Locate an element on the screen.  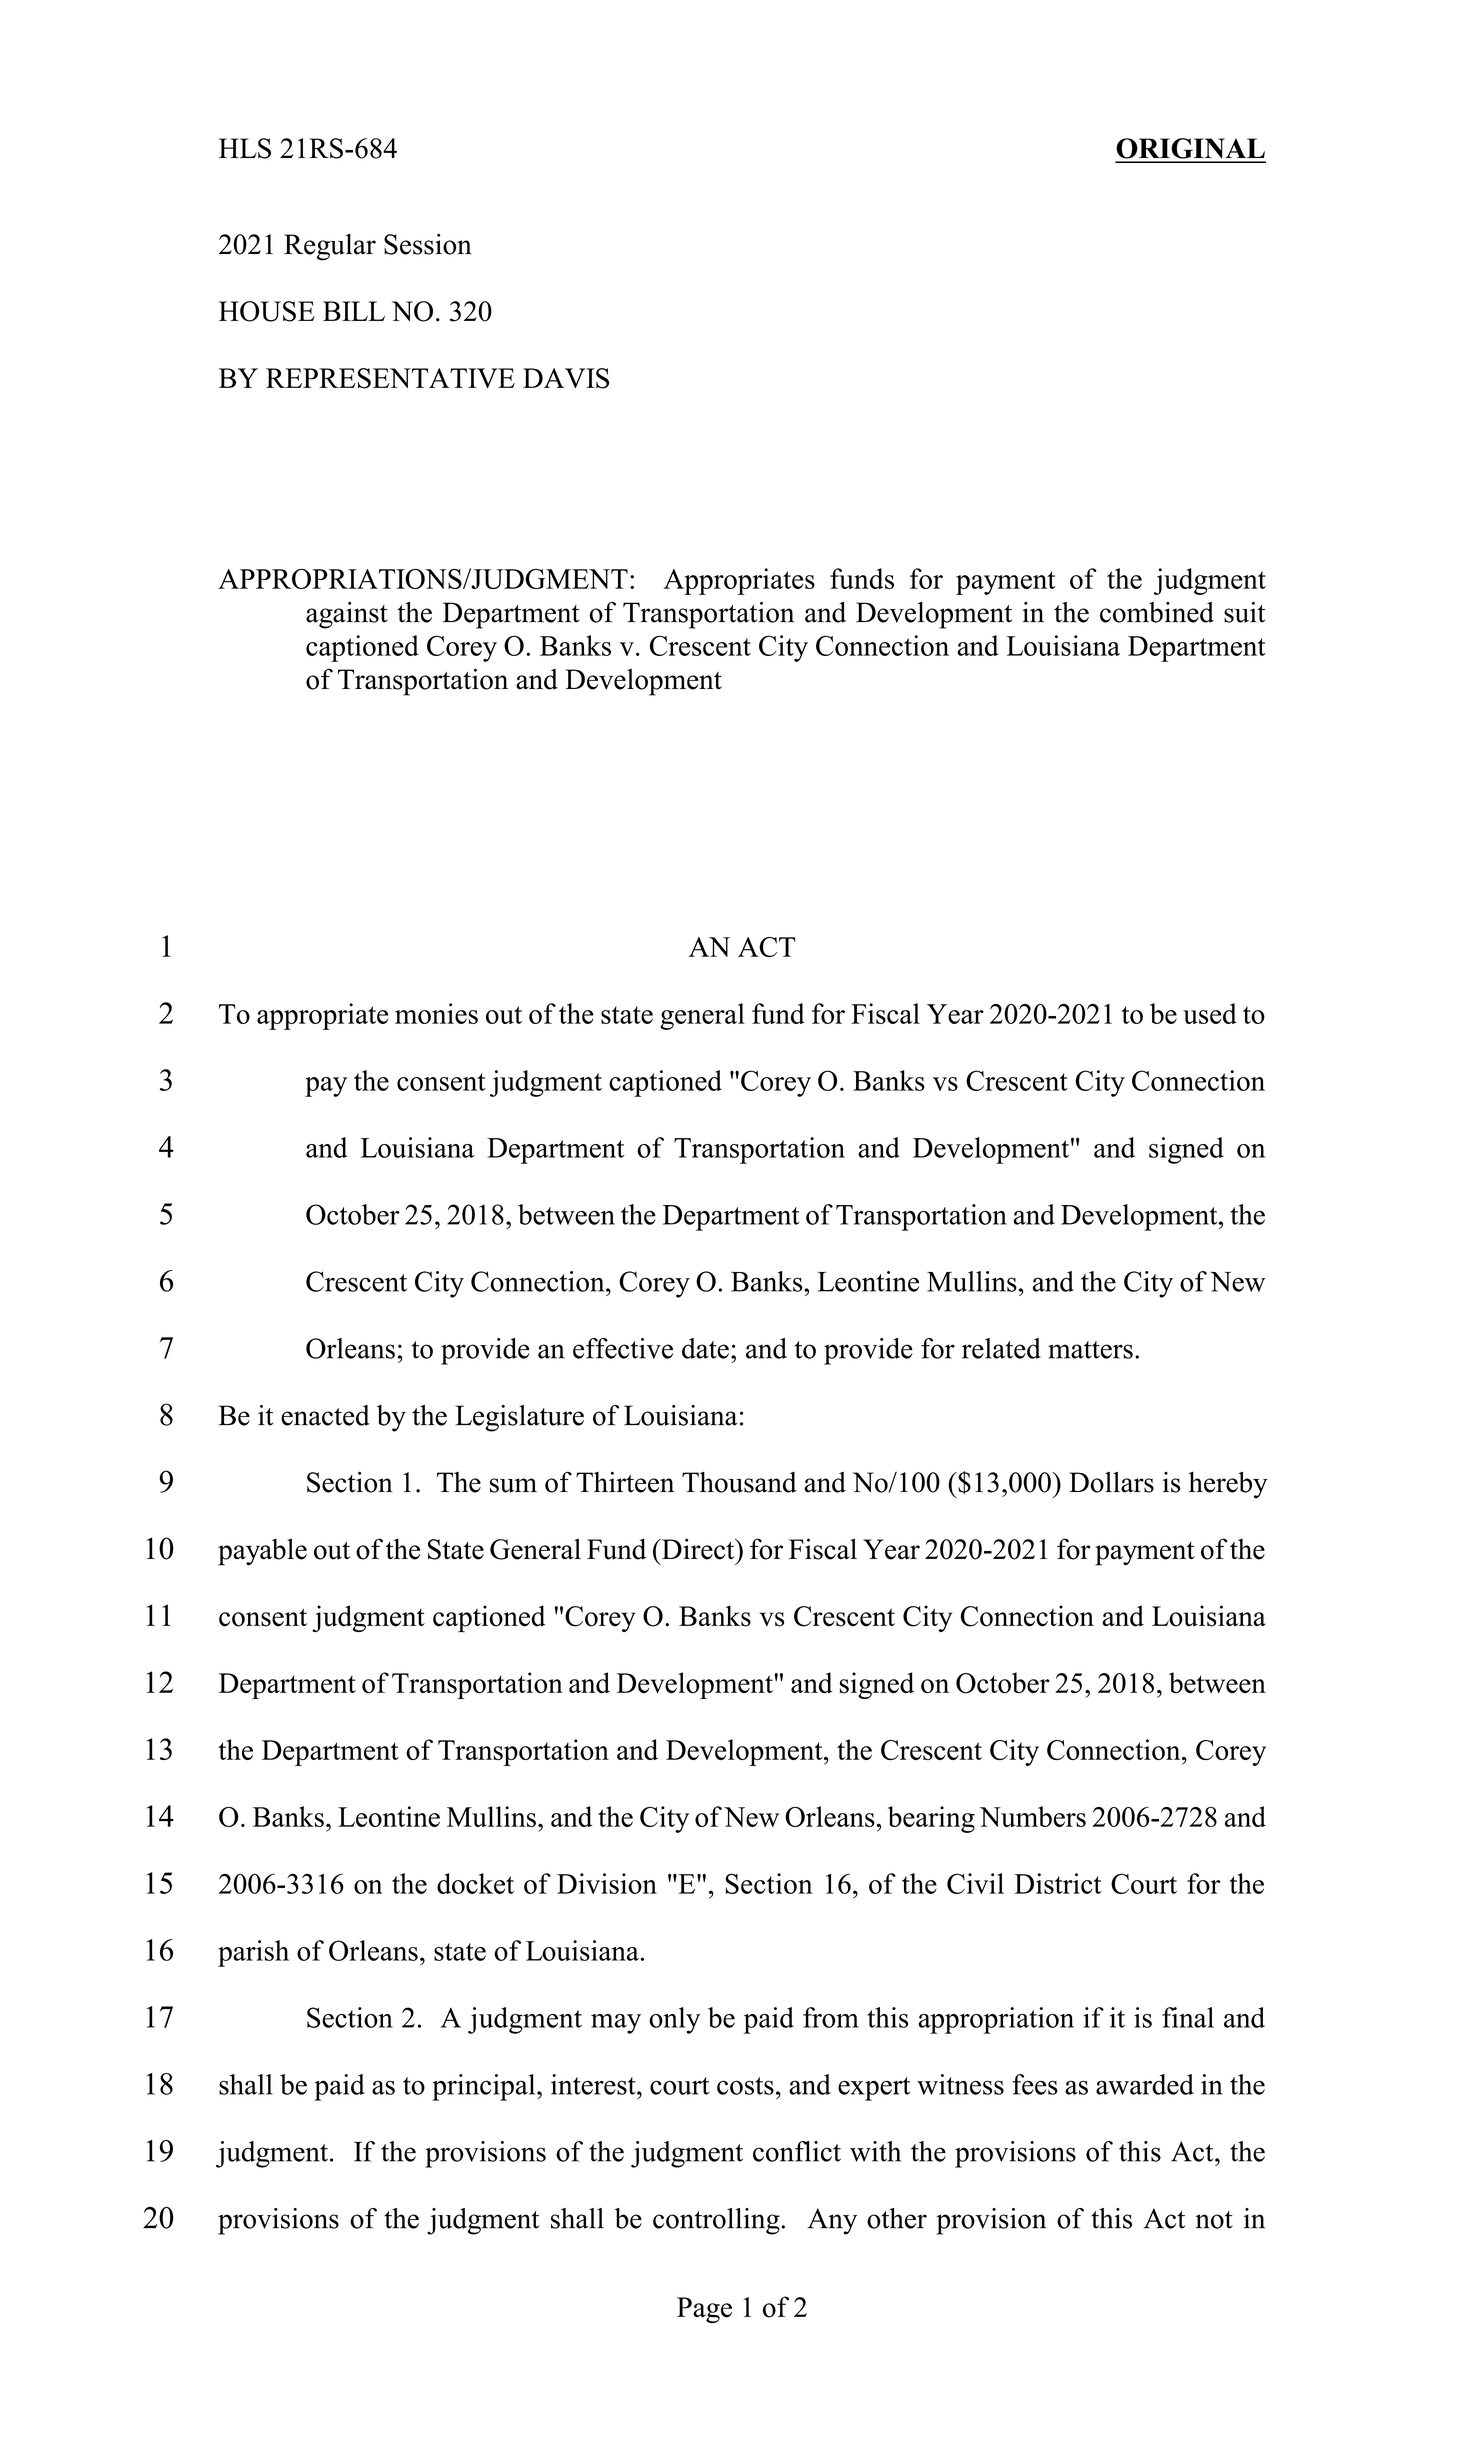
date is located at coordinates (705, 1348).
